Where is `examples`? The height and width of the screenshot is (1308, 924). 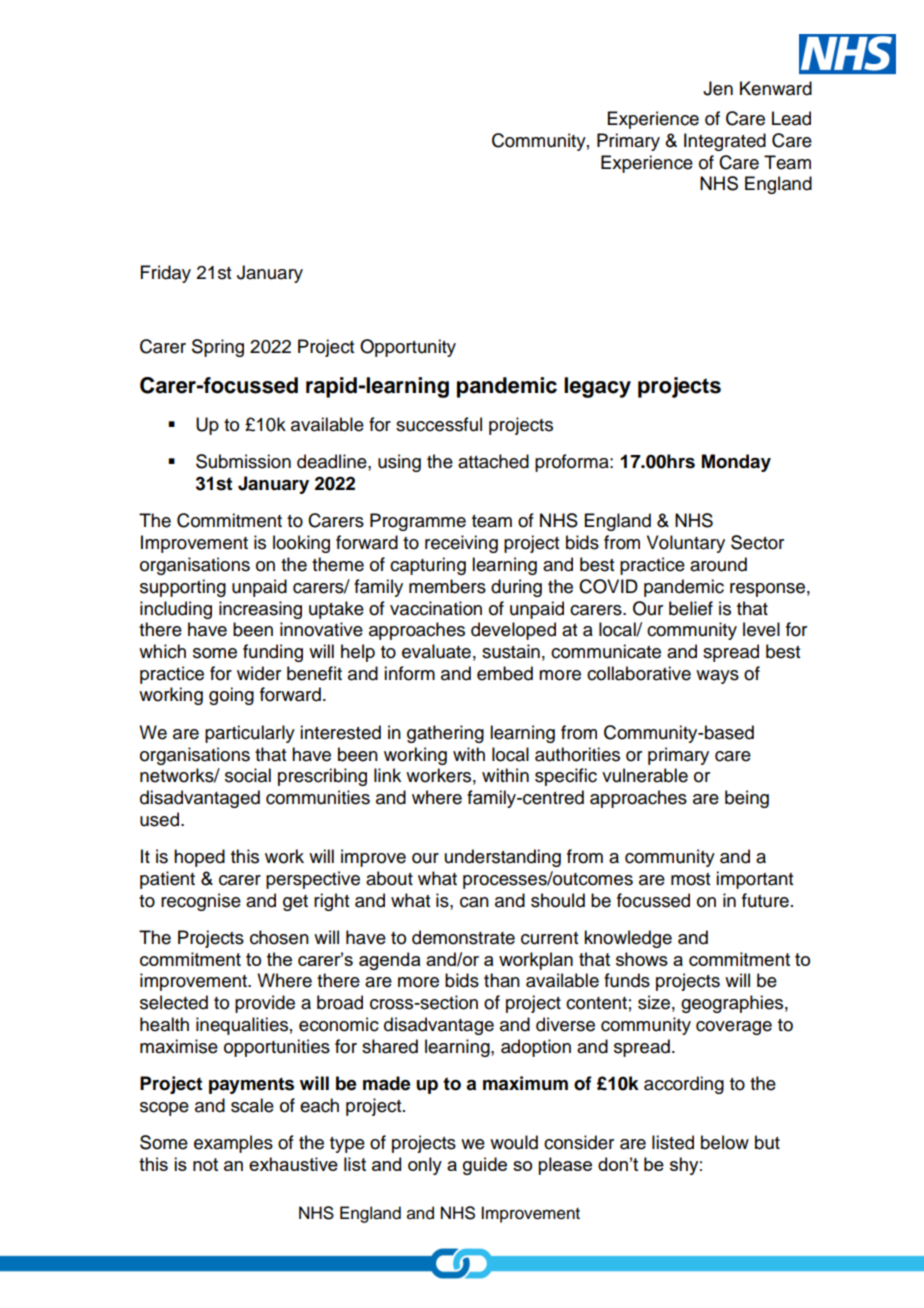
examples is located at coordinates (233, 1144).
